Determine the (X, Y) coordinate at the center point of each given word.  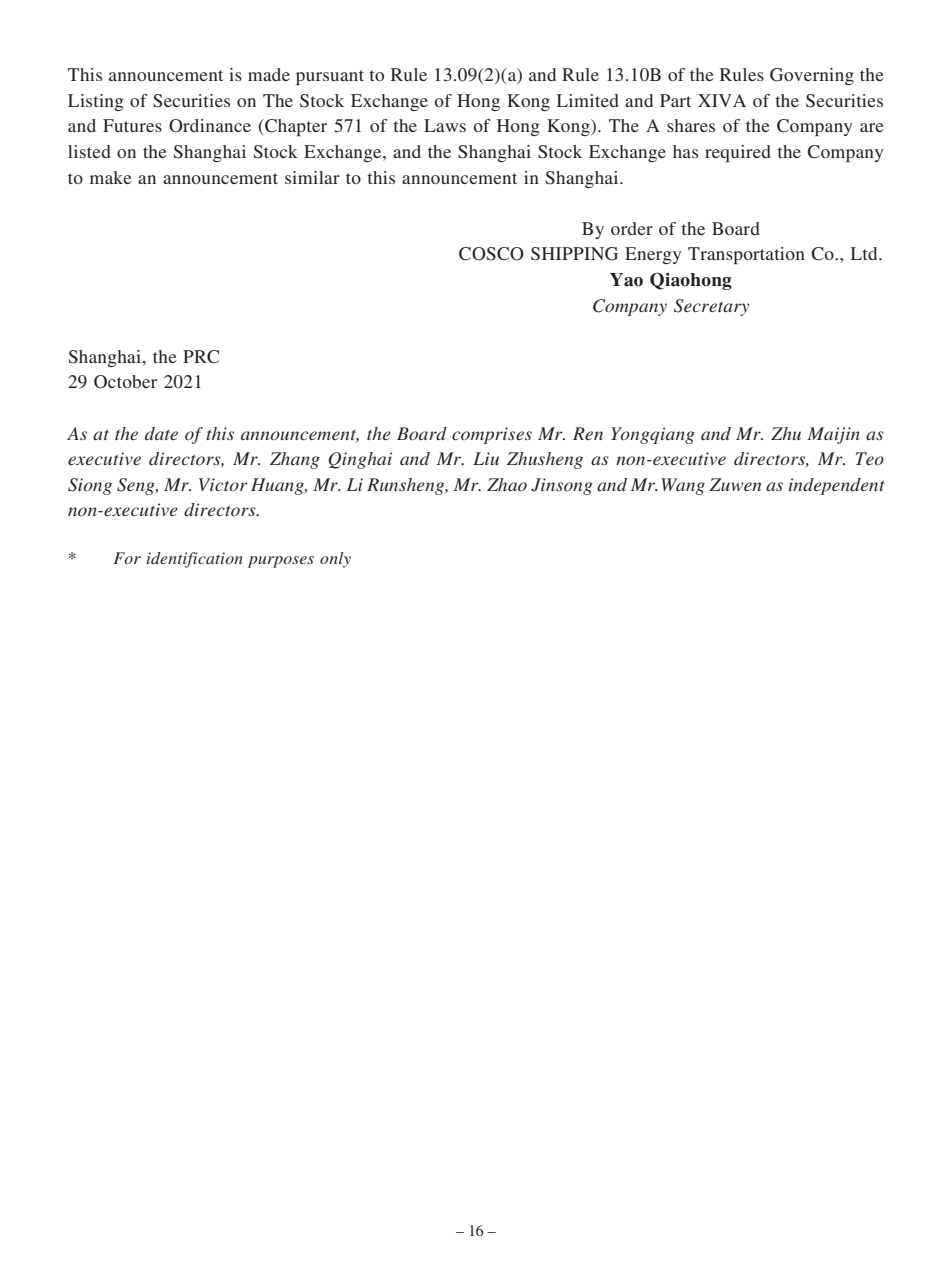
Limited (588, 100)
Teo (870, 458)
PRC (201, 357)
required (738, 153)
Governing (812, 76)
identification (195, 560)
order (632, 228)
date (161, 433)
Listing (96, 102)
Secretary (712, 307)
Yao (626, 280)
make (111, 177)
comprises (492, 435)
